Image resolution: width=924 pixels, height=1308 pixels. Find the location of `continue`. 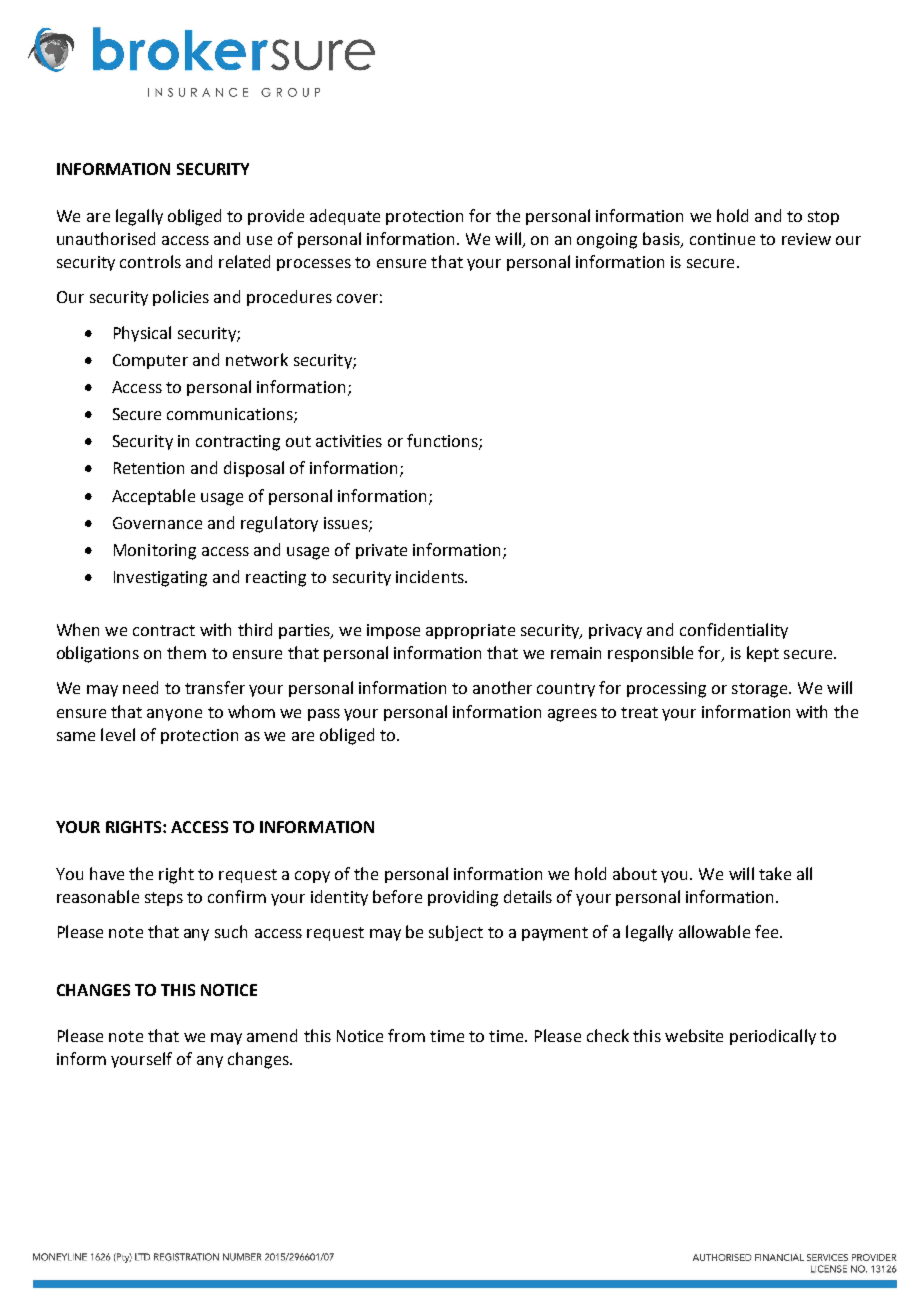

continue is located at coordinates (722, 239).
